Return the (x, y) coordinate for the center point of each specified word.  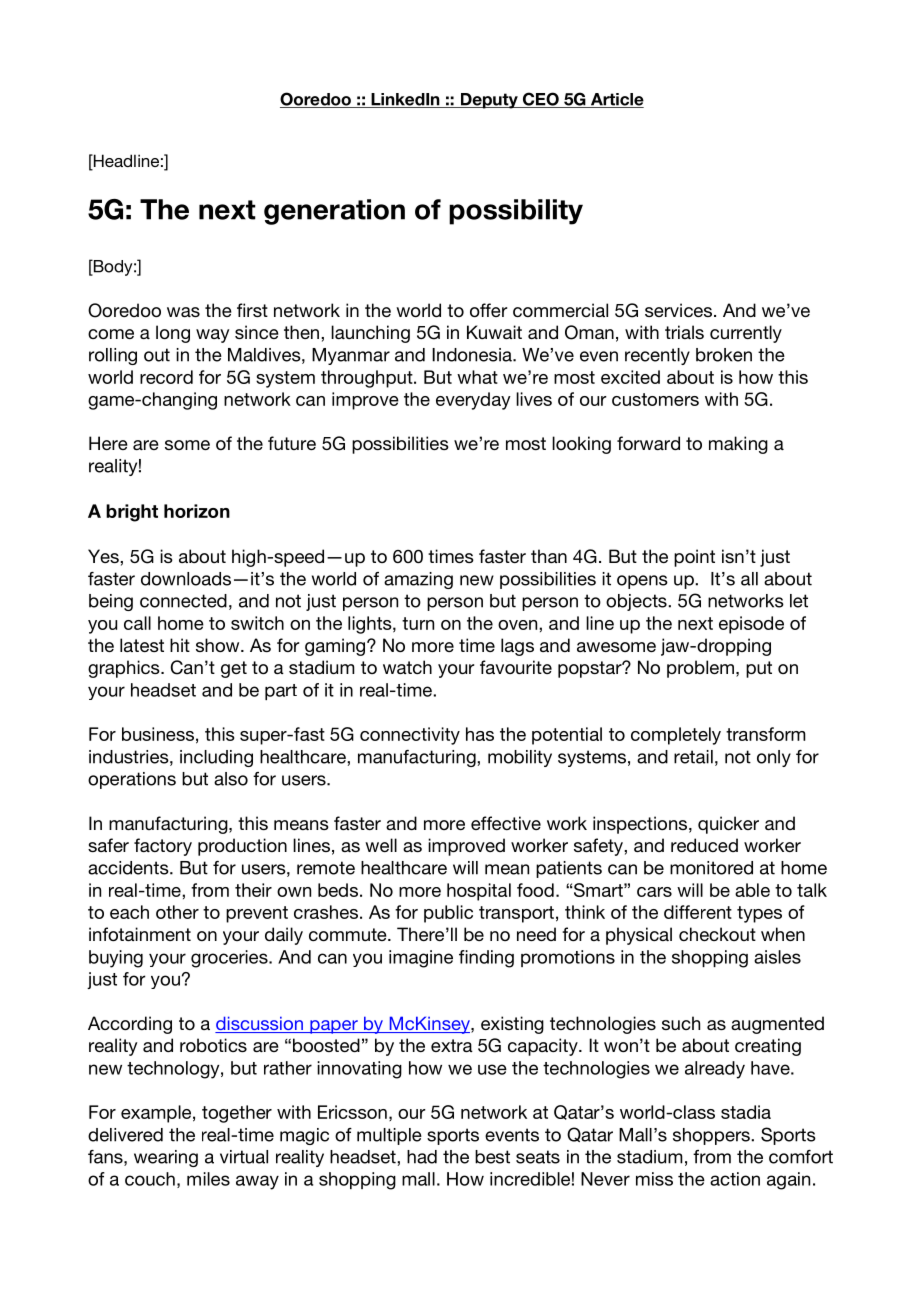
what (477, 377)
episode (751, 625)
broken (724, 355)
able (752, 890)
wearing (166, 1158)
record (166, 377)
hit (180, 645)
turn (418, 623)
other (177, 912)
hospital (479, 892)
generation (334, 212)
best (492, 1157)
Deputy (489, 101)
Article (616, 100)
